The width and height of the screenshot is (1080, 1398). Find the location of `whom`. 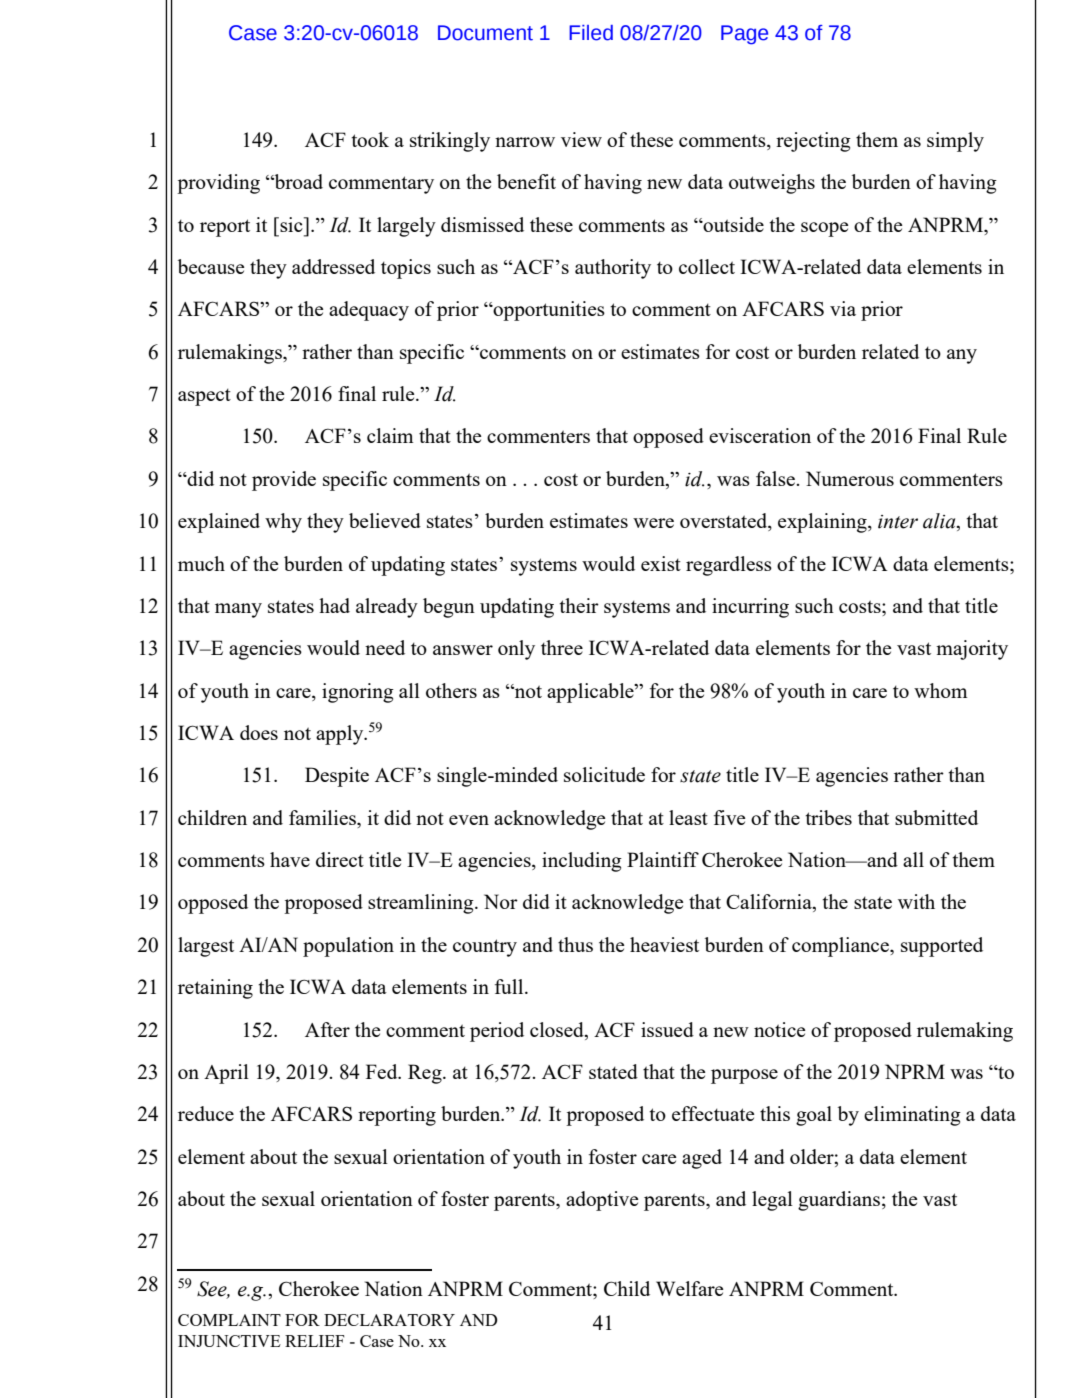

whom is located at coordinates (940, 690).
